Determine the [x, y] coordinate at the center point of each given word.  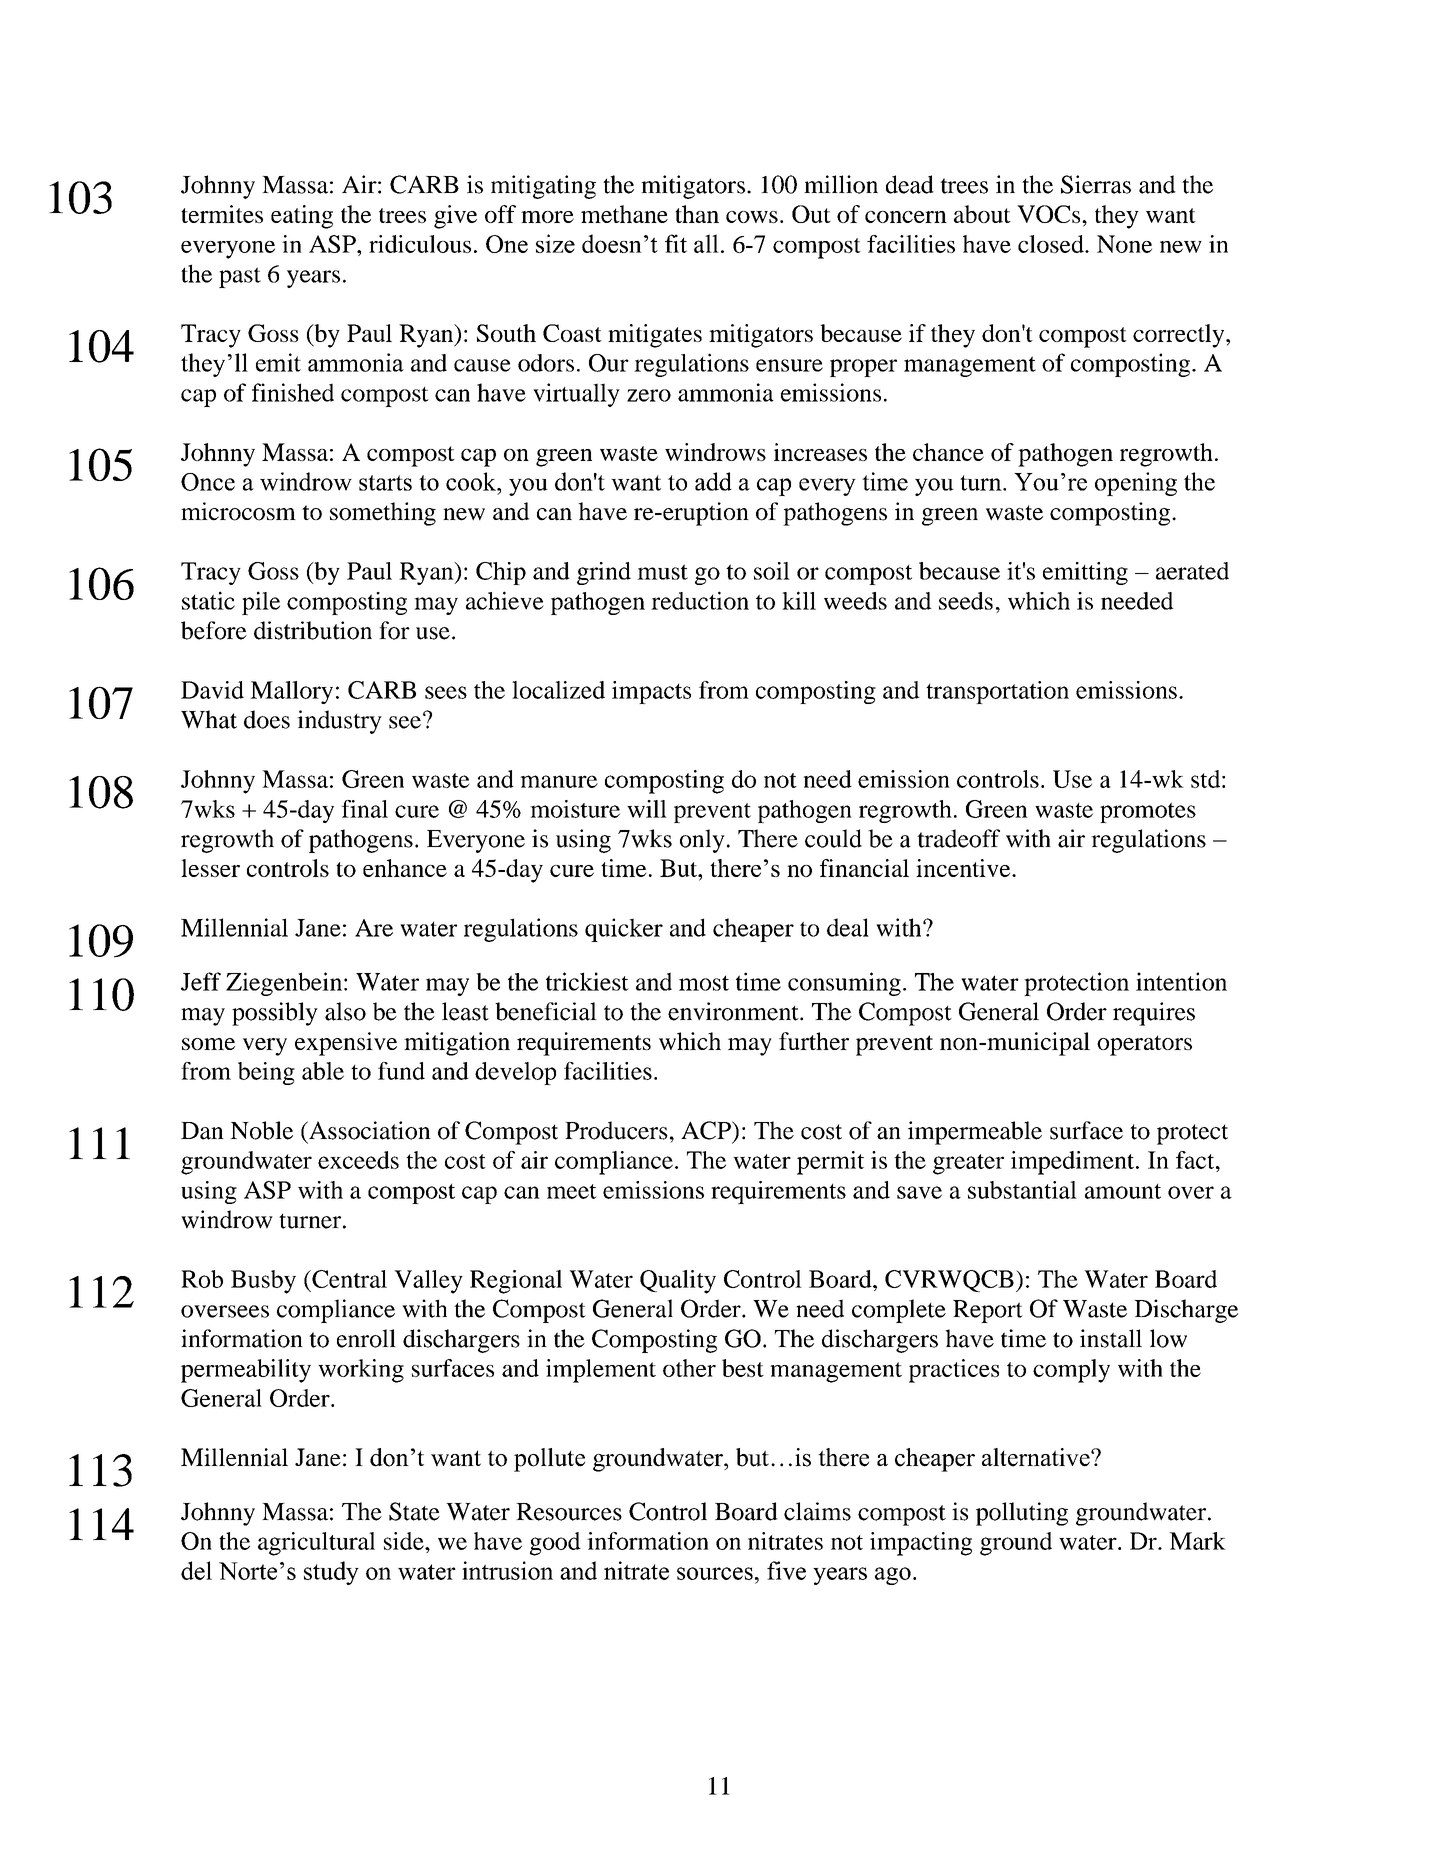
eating [302, 217]
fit [676, 243]
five [786, 1570]
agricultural [316, 1544]
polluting [1022, 1514]
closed [1052, 244]
